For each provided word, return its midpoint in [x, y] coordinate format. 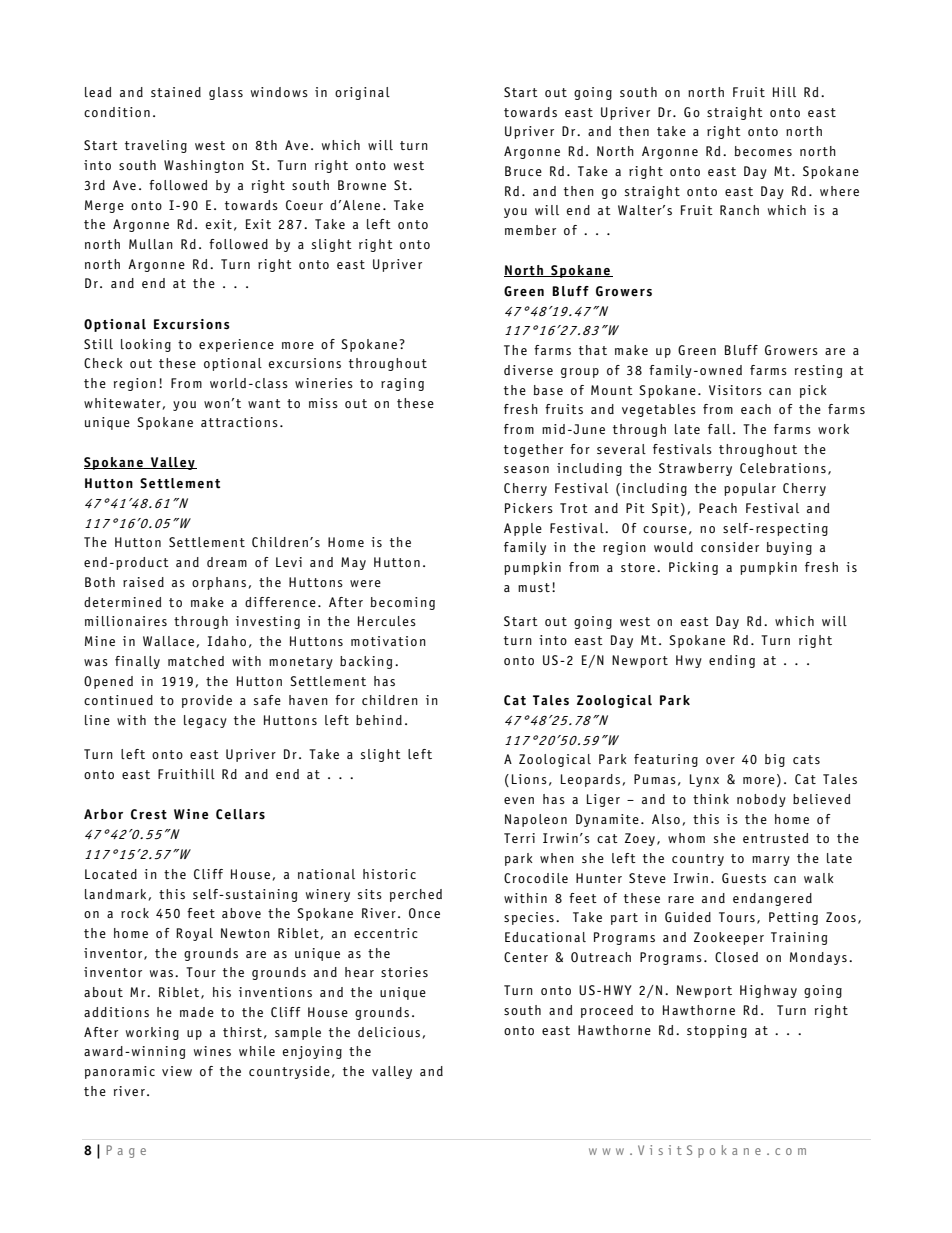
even [519, 800]
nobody [761, 800]
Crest [149, 814]
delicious [389, 1032]
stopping [717, 1031]
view [177, 1071]
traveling [156, 146]
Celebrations [783, 468]
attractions [239, 422]
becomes [763, 151]
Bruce [523, 171]
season [526, 469]
